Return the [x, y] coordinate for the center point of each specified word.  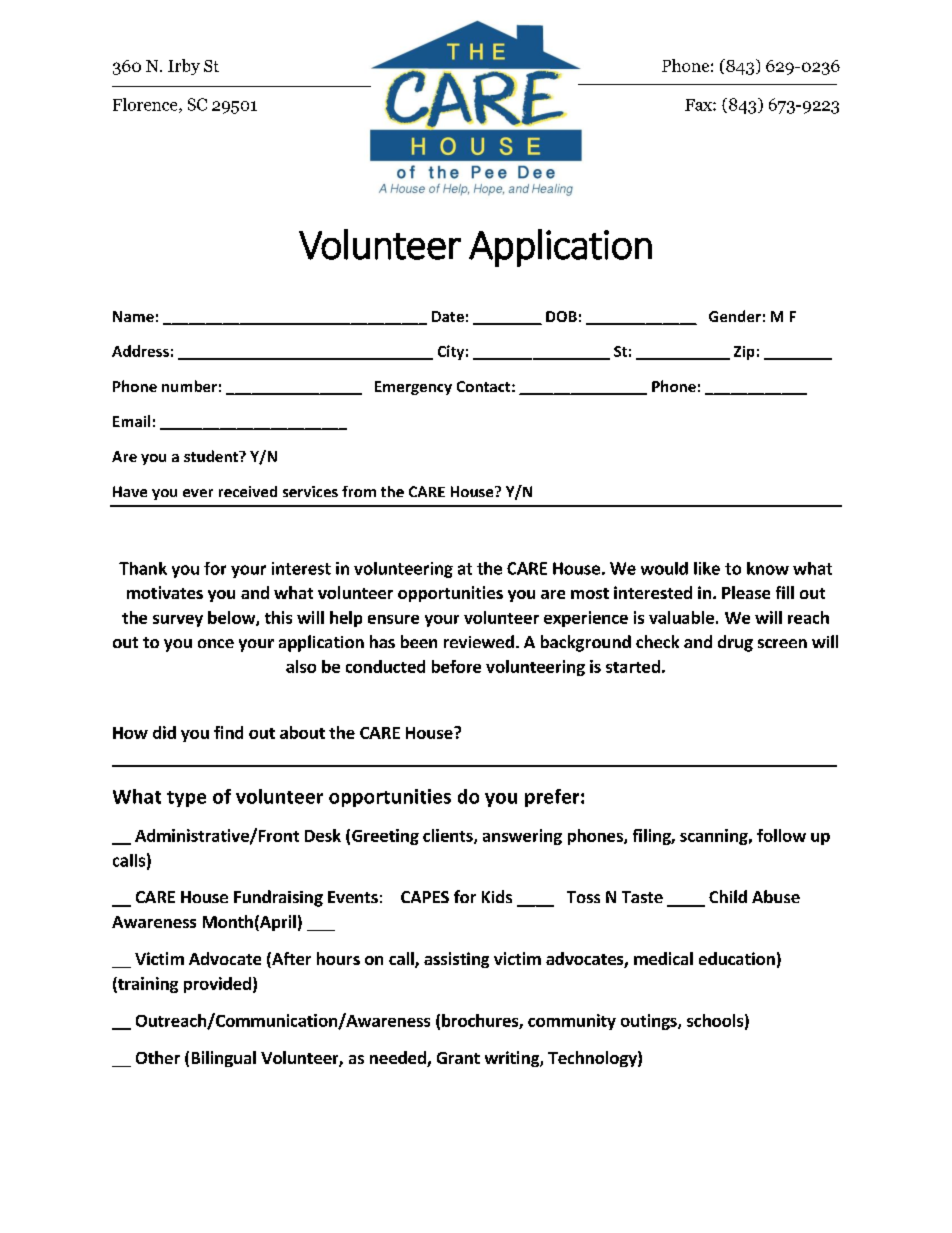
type [186, 799]
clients [449, 836]
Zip [744, 353]
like [707, 568]
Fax [699, 105]
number [189, 386]
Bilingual [224, 1059]
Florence [146, 105]
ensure [393, 619]
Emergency [413, 388]
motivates [165, 592]
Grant [458, 1058]
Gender [735, 316]
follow [781, 835]
